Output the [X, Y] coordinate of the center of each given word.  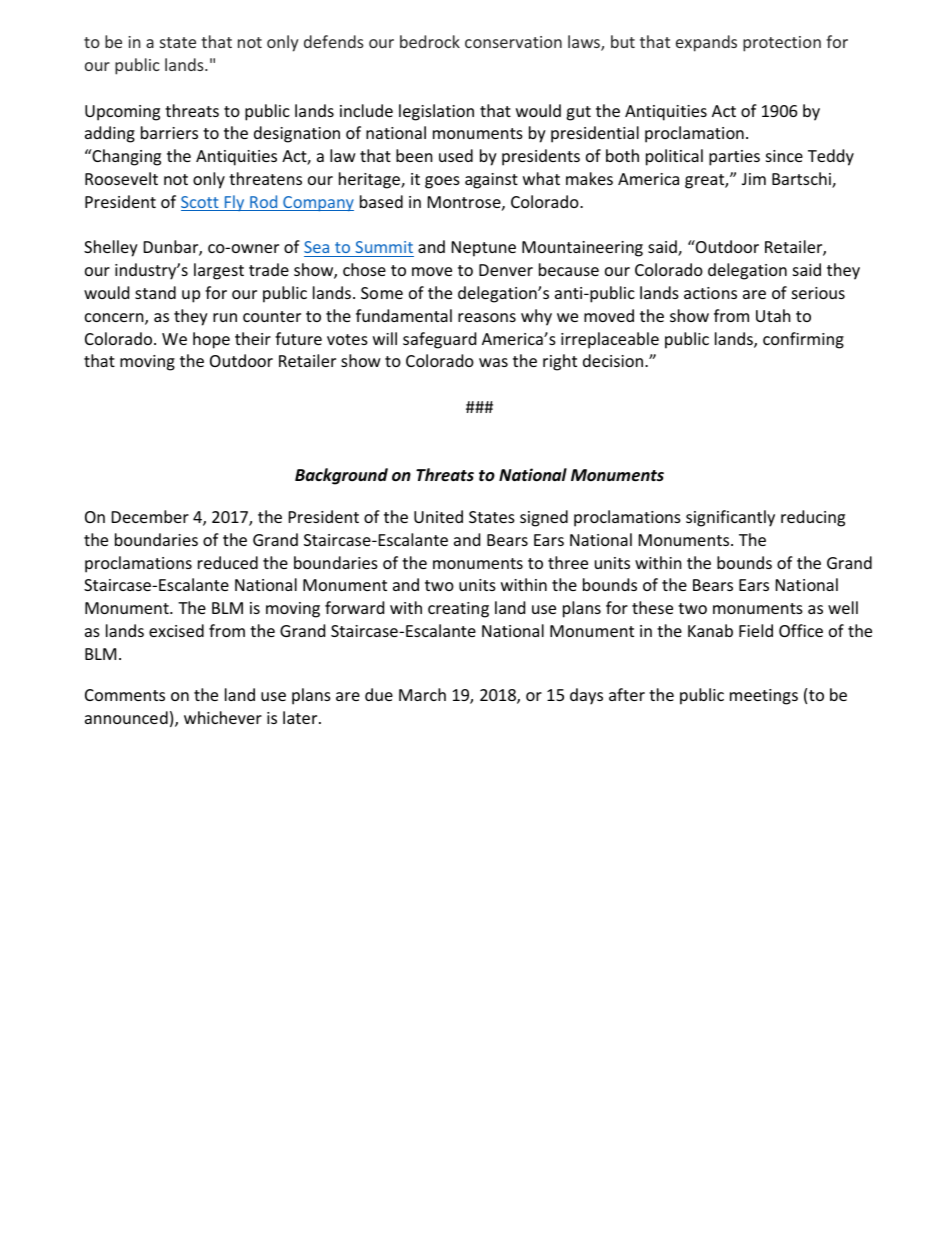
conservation [513, 42]
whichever [223, 717]
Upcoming [122, 113]
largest [219, 271]
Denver [506, 270]
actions [710, 293]
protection [782, 44]
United [438, 516]
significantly [730, 518]
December [150, 516]
